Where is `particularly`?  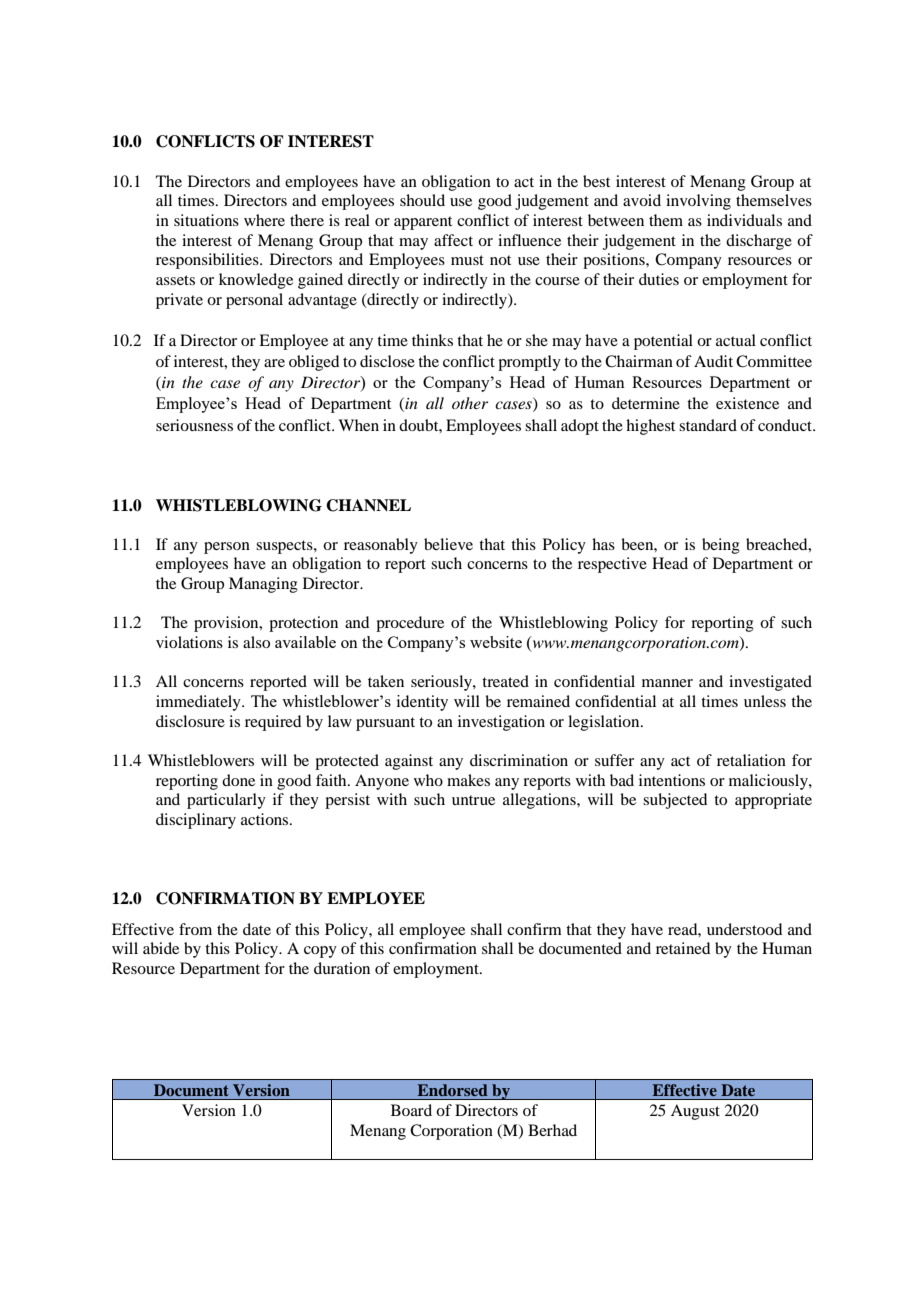 particularly is located at coordinates (226, 801).
